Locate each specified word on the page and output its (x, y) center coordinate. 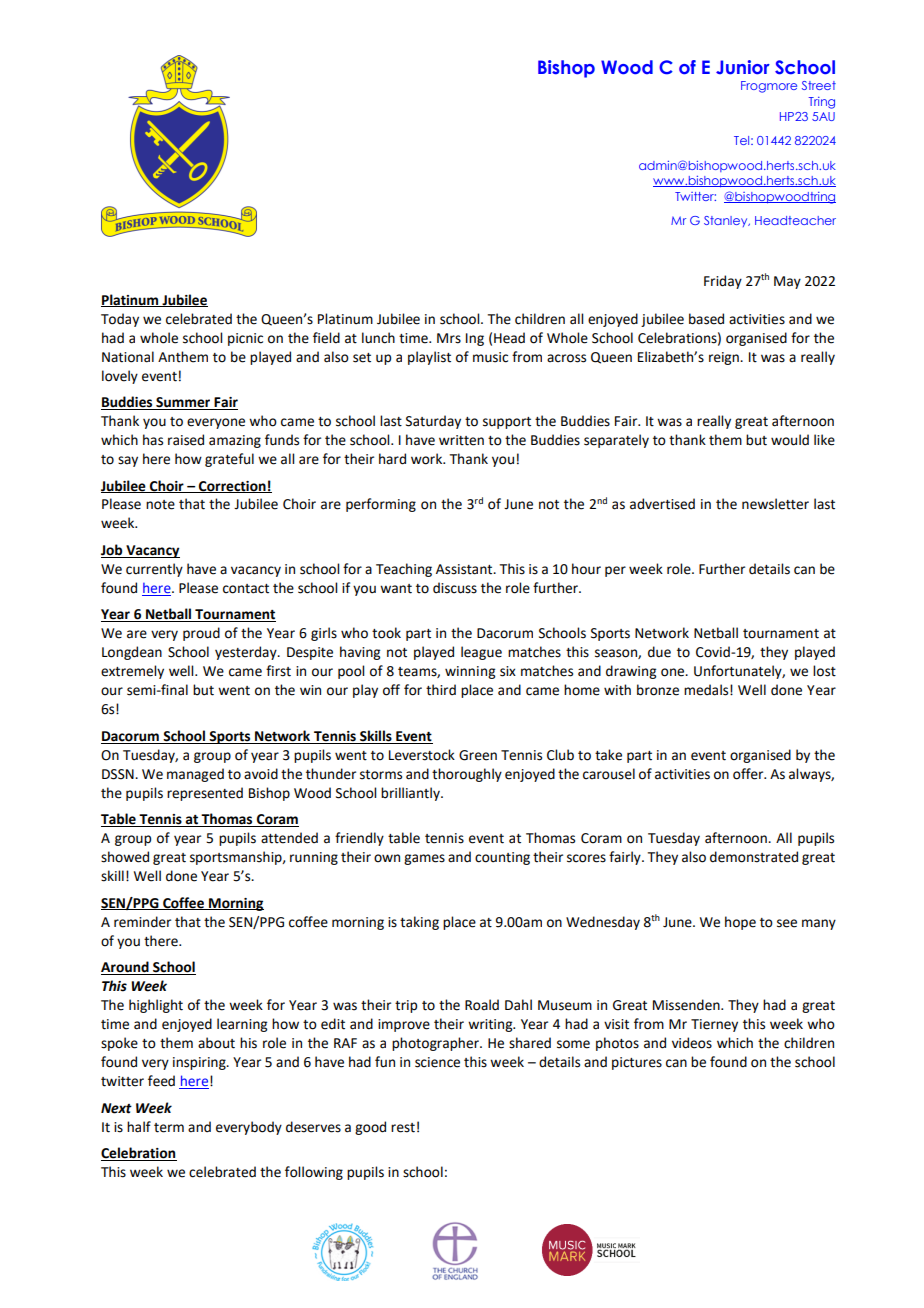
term (169, 1128)
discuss (455, 588)
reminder (142, 922)
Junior (743, 67)
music (490, 357)
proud (201, 634)
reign (725, 358)
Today (120, 320)
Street (819, 85)
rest (403, 1128)
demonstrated (754, 857)
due (659, 652)
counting (502, 858)
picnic (245, 339)
